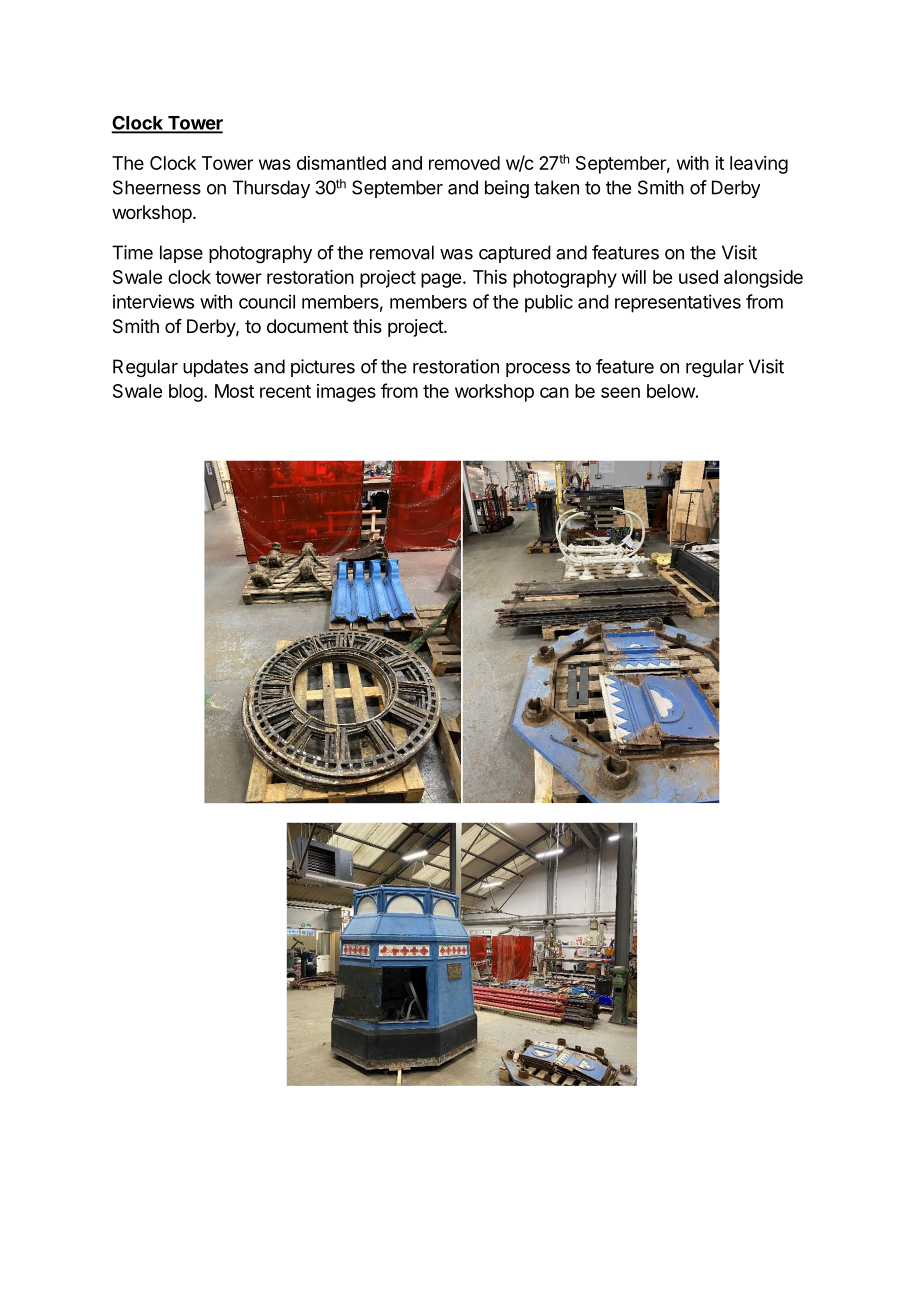  What do you see at coordinates (153, 301) in the screenshot?
I see `interviews` at bounding box center [153, 301].
